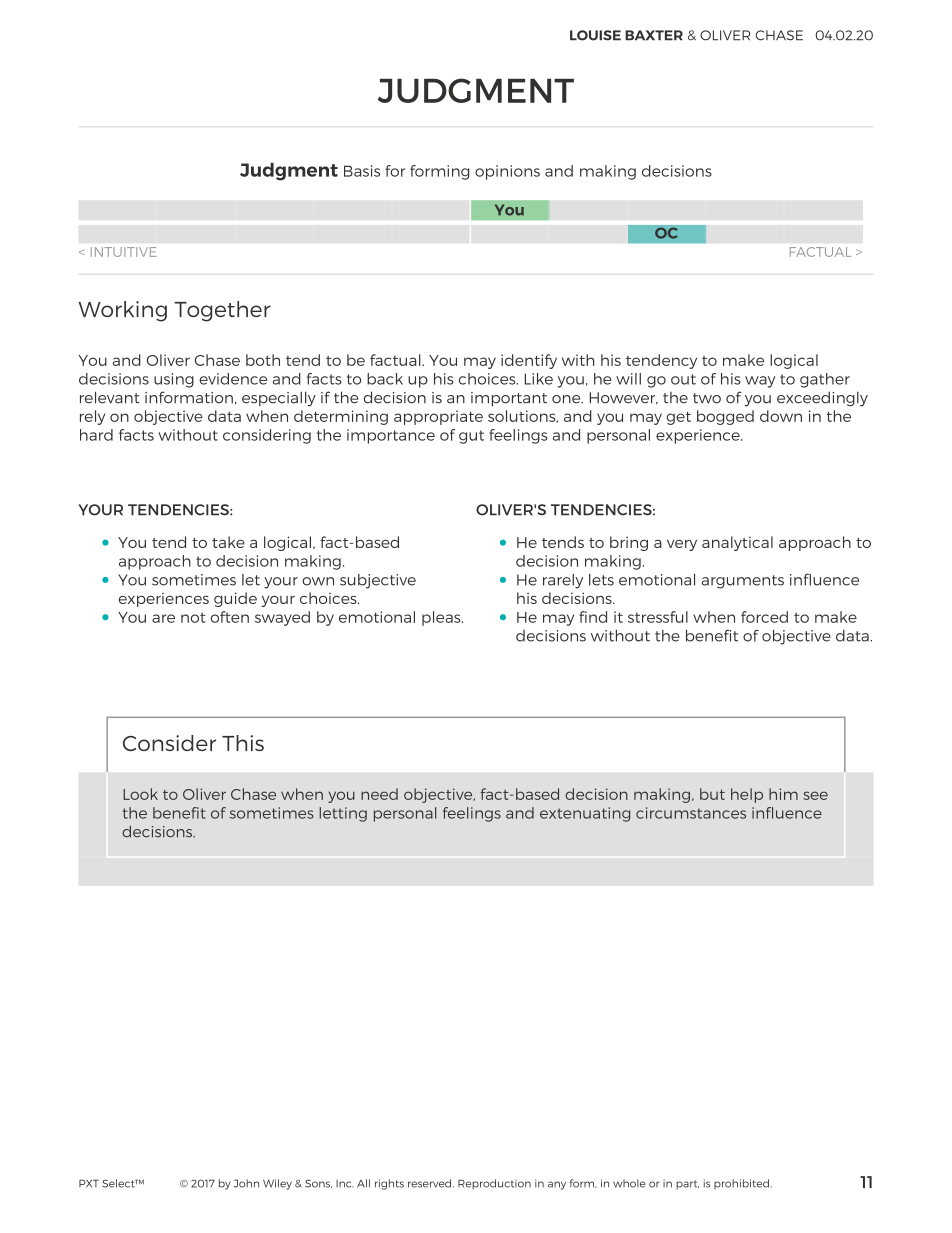 This screenshot has width=952, height=1233. Describe the element at coordinates (764, 617) in the screenshot. I see `forced` at that location.
